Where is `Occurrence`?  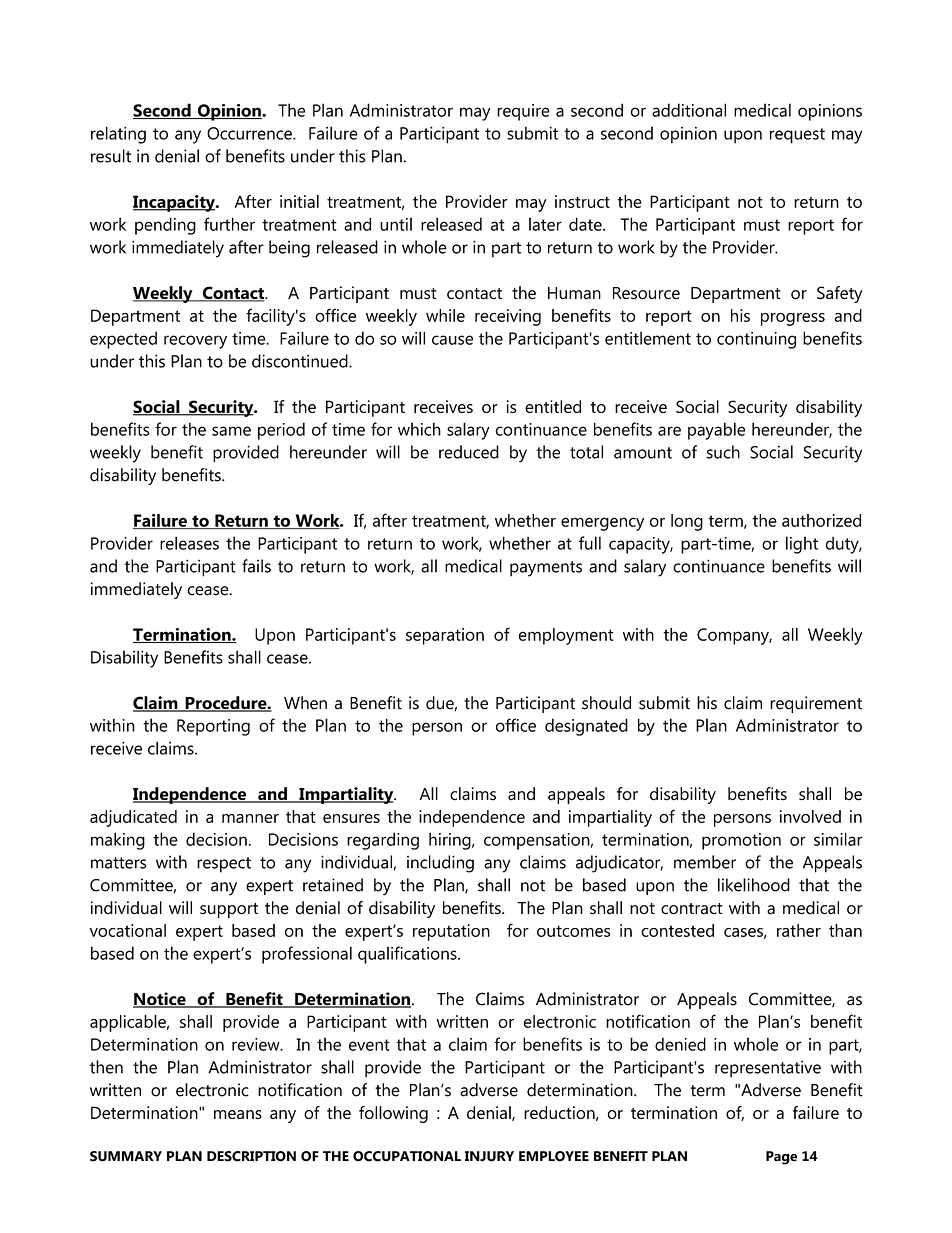 Occurrence is located at coordinates (250, 133).
